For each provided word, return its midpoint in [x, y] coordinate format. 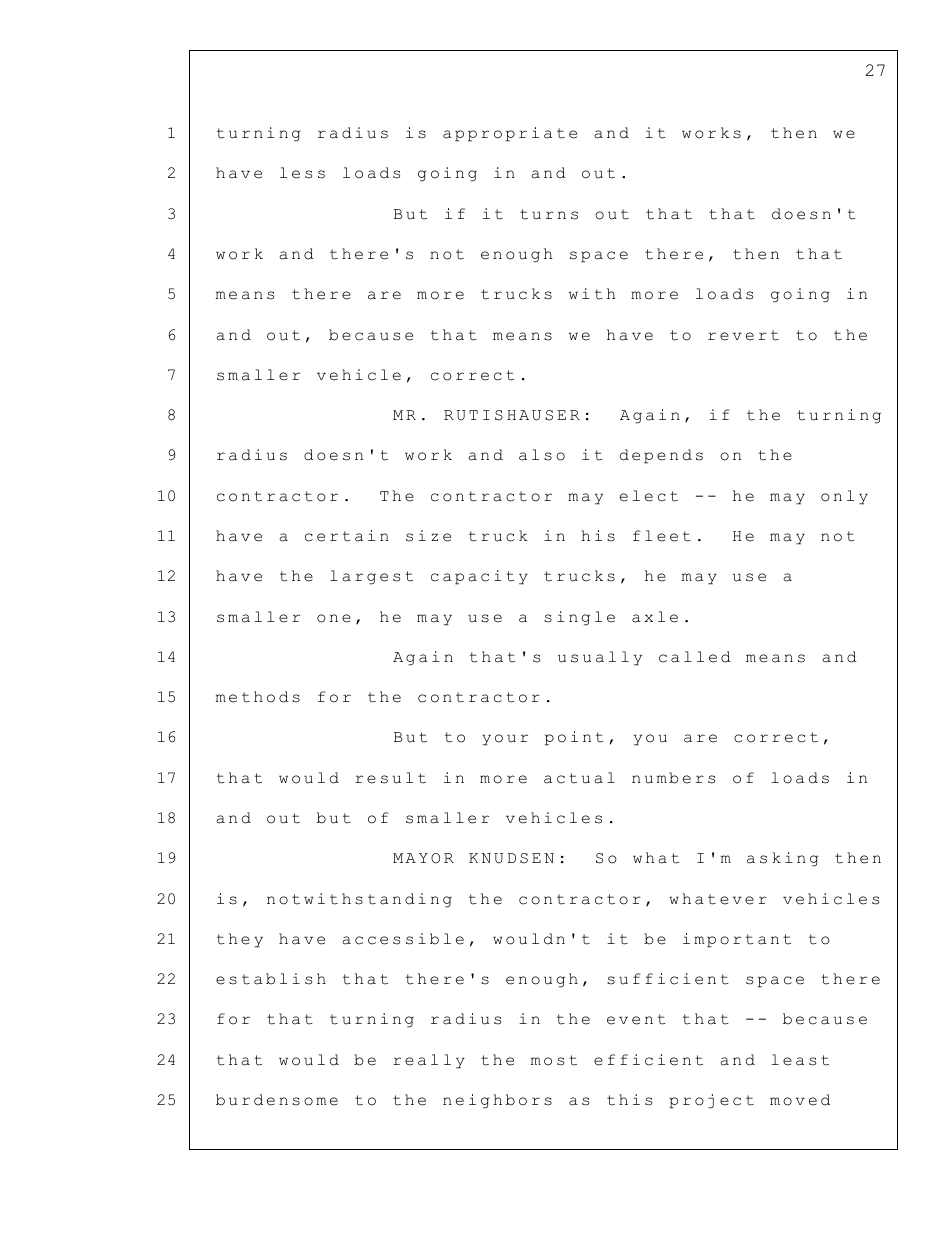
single [579, 618]
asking [783, 859]
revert [743, 335]
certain [347, 536]
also [542, 455]
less [302, 173]
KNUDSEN [511, 858]
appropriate [510, 134]
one [334, 618]
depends [661, 456]
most [554, 1060]
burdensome [277, 1100]
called [695, 657]
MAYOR [423, 858]
